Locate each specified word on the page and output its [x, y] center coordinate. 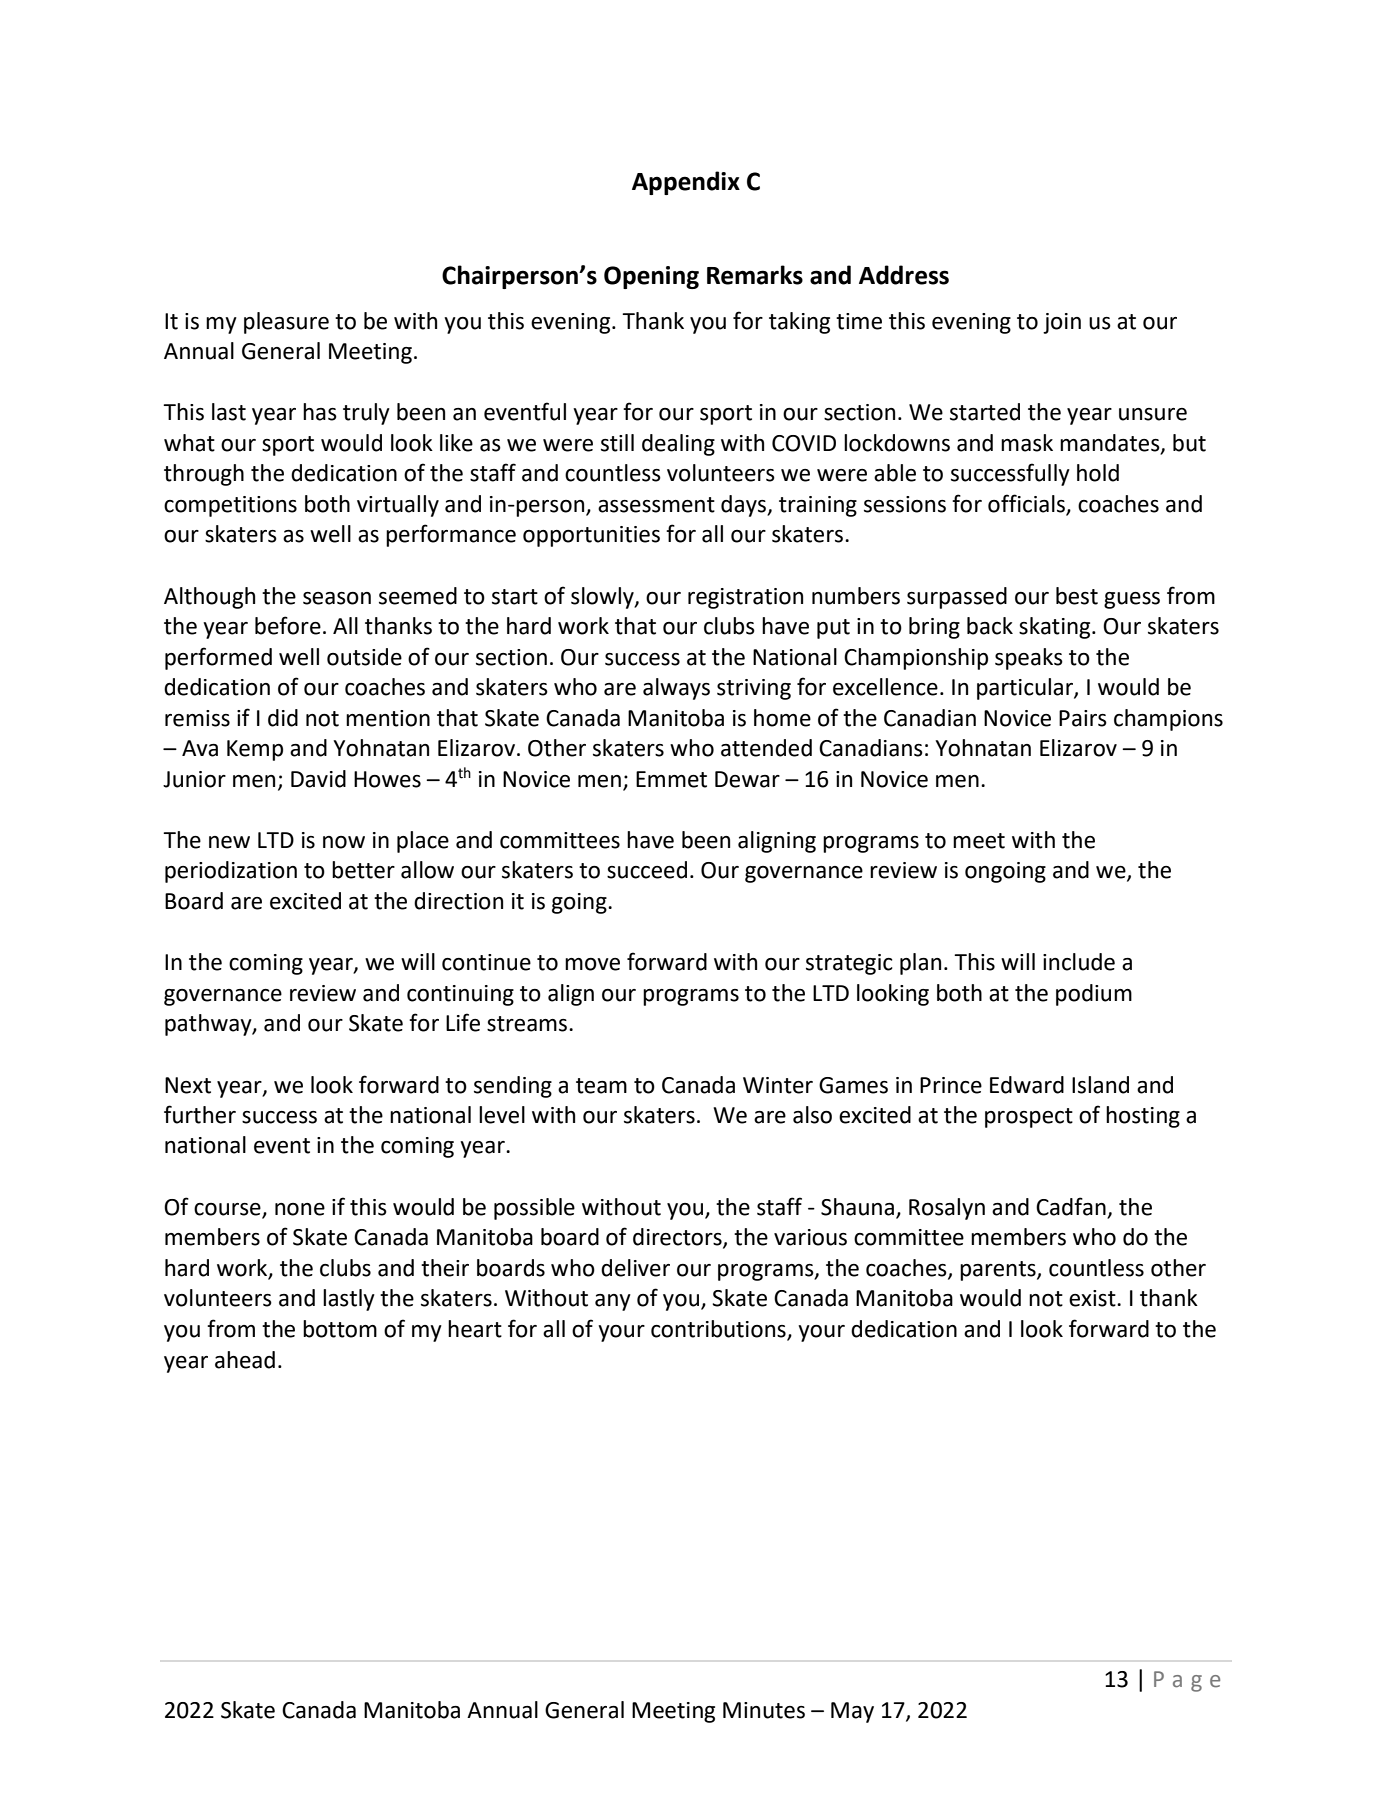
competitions [230, 506]
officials [1026, 503]
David [318, 779]
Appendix [686, 183]
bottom [340, 1329]
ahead [245, 1360]
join [1062, 323]
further [200, 1114]
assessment [656, 505]
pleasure [286, 323]
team [601, 1086]
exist [1093, 1298]
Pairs [1083, 718]
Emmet [671, 779]
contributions [719, 1330]
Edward [1027, 1085]
